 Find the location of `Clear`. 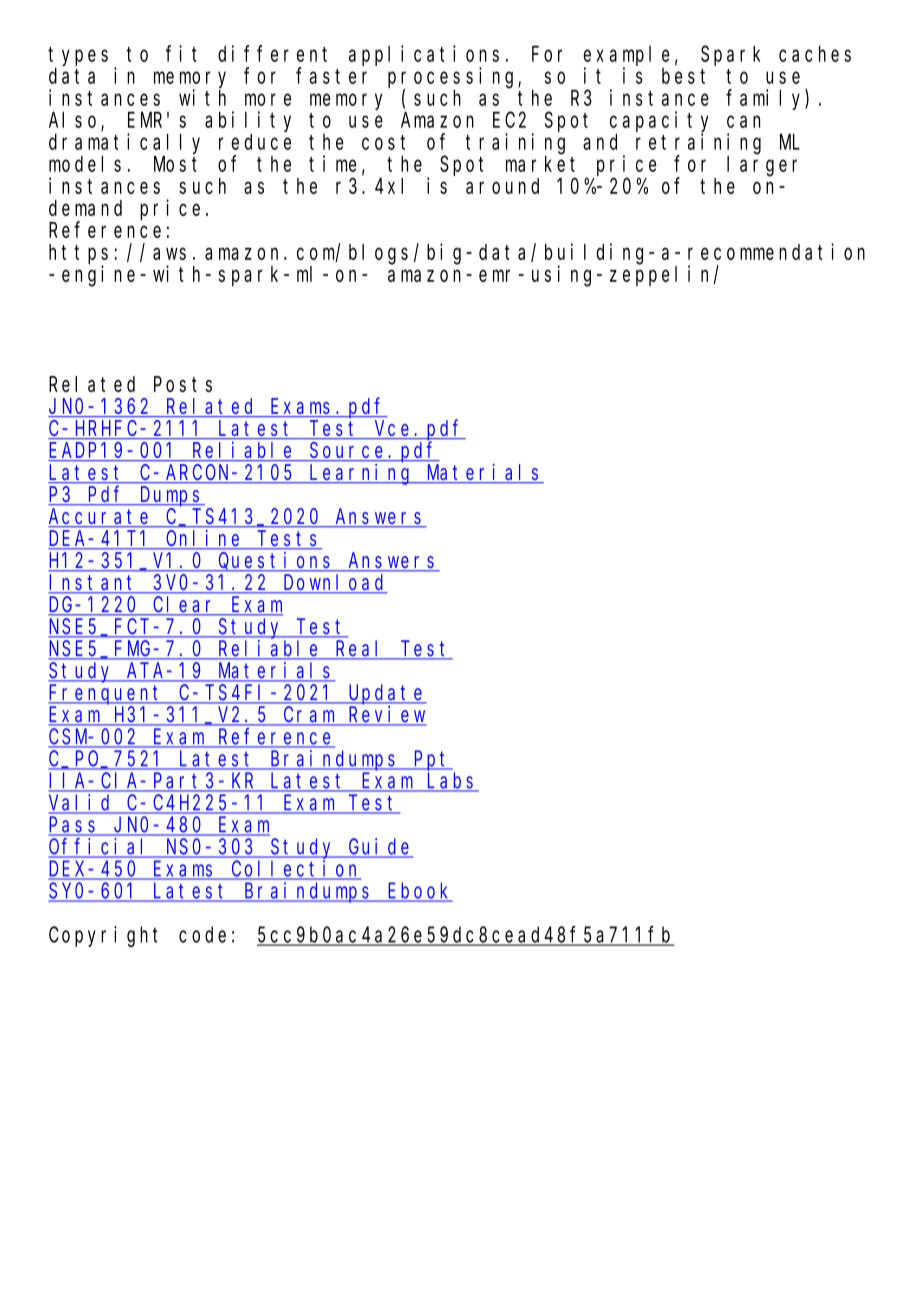

Clear is located at coordinates (185, 605).
